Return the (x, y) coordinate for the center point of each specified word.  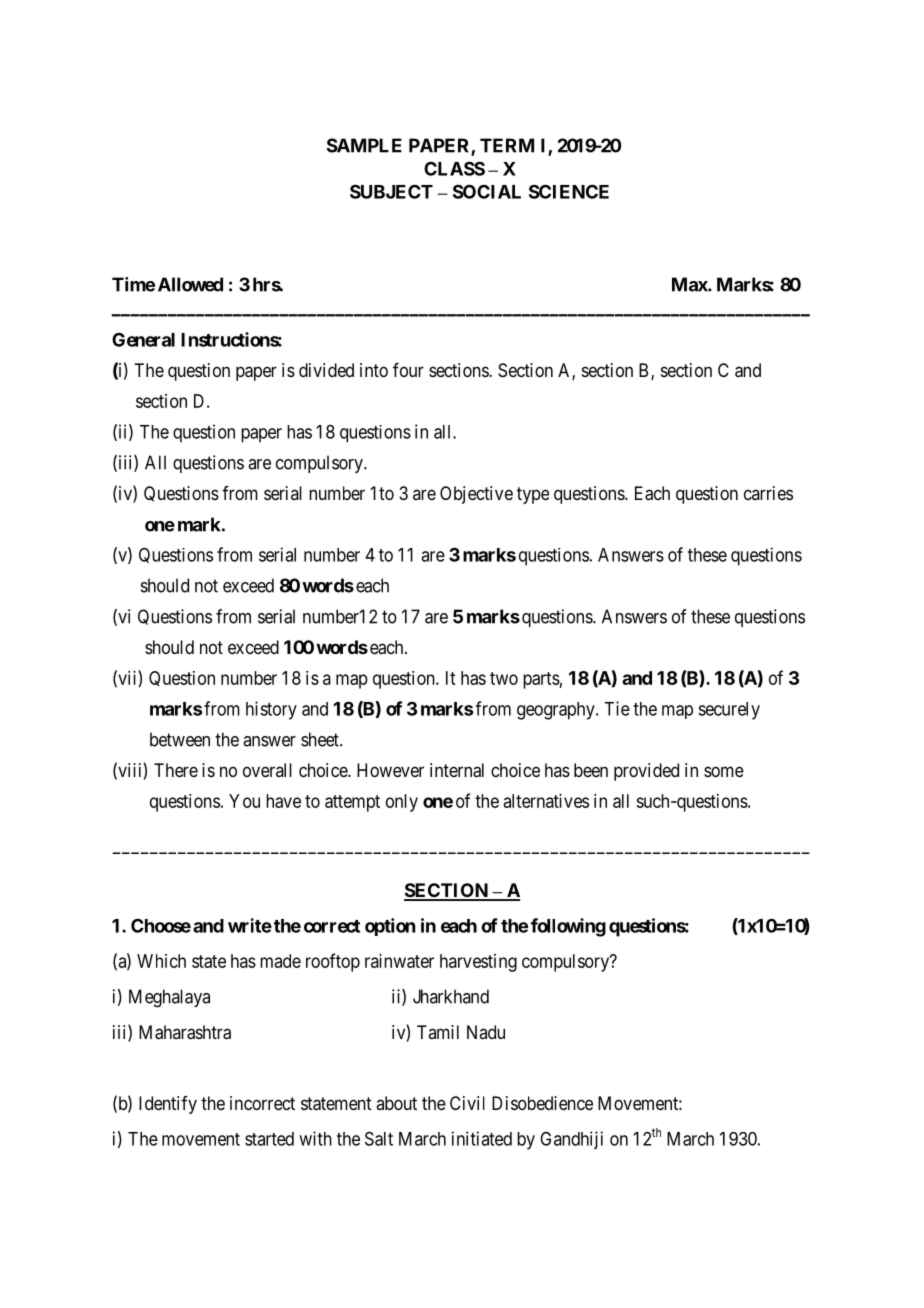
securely (729, 711)
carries (768, 493)
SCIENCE (569, 191)
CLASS (454, 168)
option (390, 927)
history (271, 710)
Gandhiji (571, 1140)
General (143, 340)
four (408, 370)
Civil (467, 1103)
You (244, 801)
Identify (168, 1105)
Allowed (190, 284)
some (724, 771)
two (504, 678)
